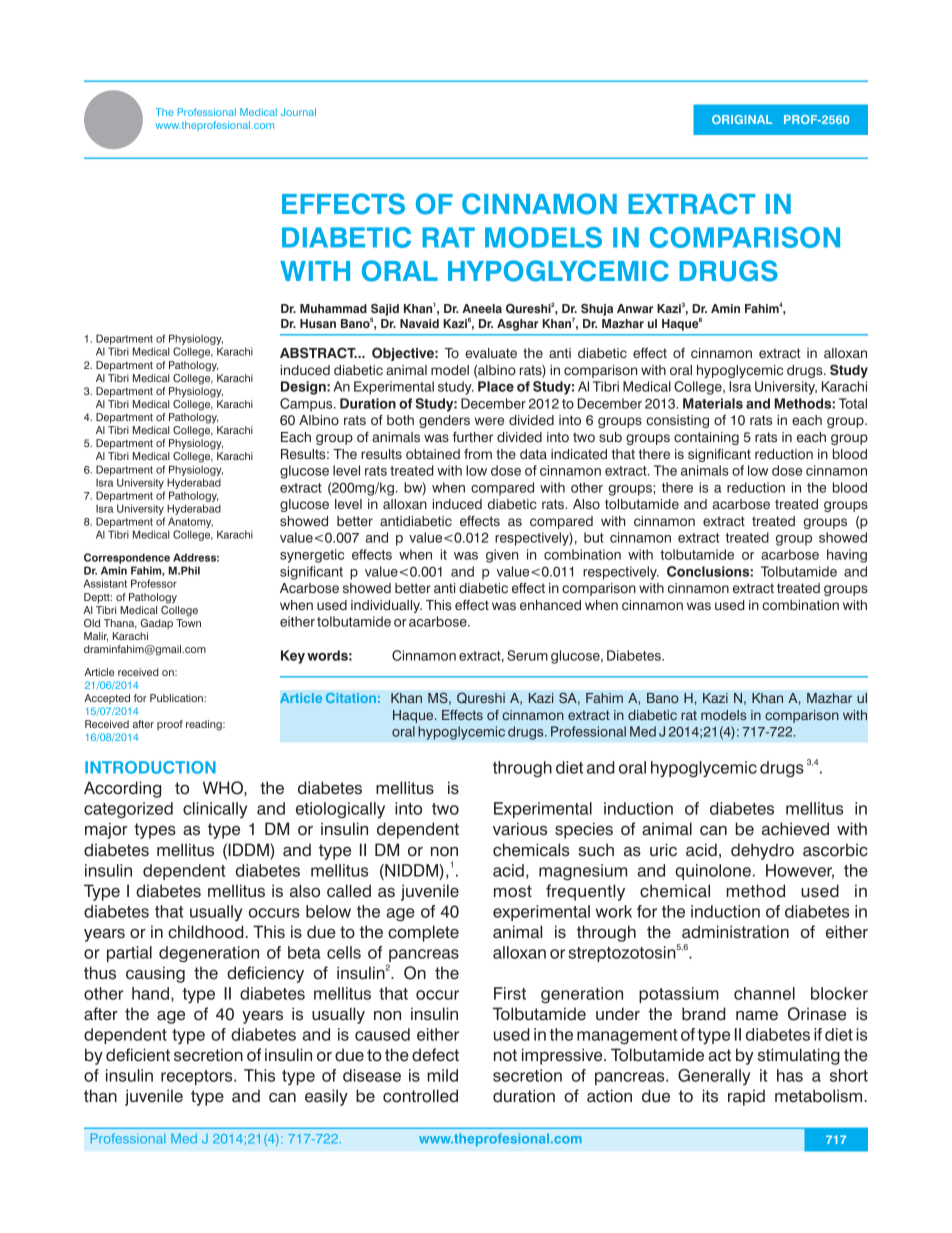  I want to click on mild, so click(442, 1075).
